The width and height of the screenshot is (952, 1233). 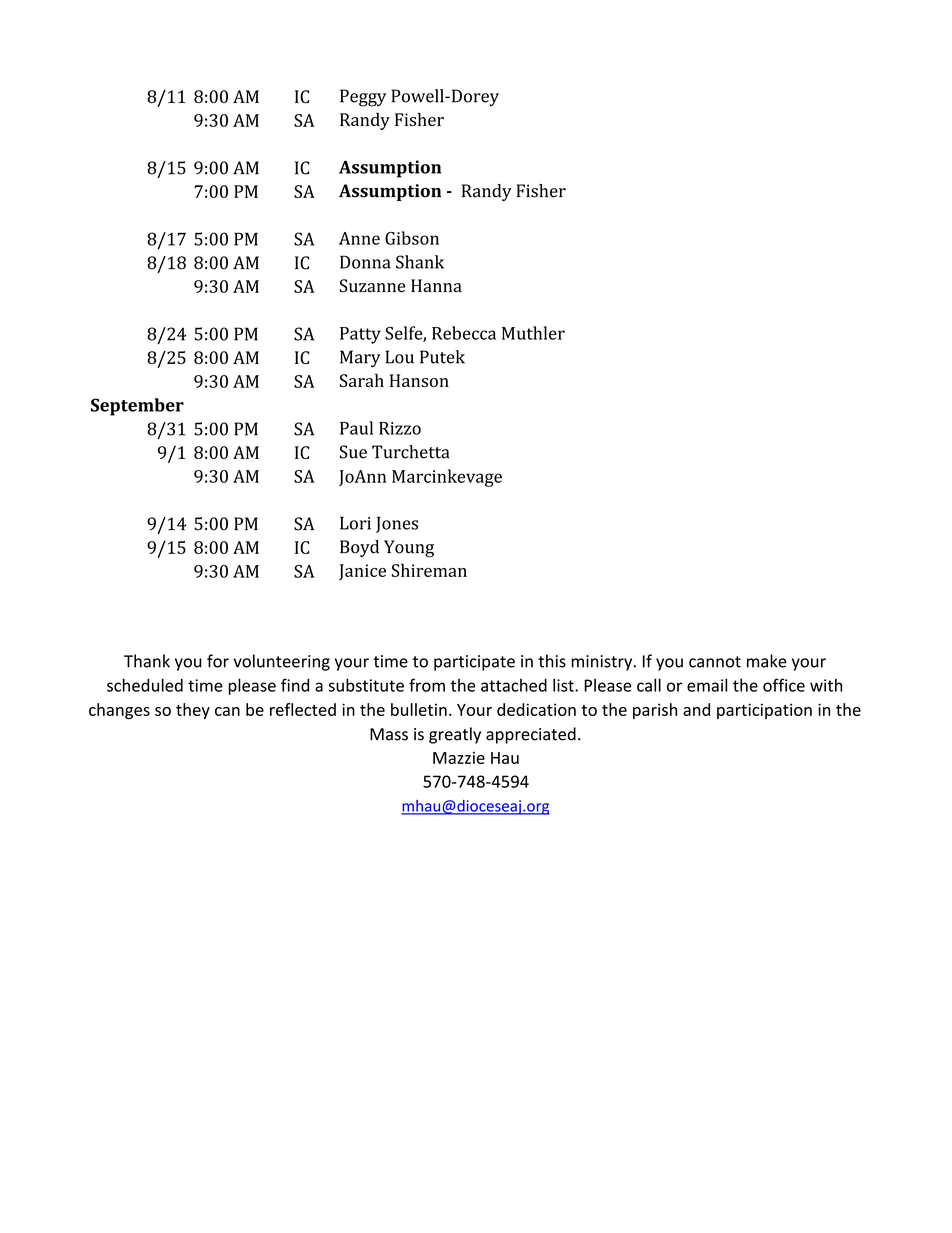 I want to click on Donna, so click(x=365, y=262).
